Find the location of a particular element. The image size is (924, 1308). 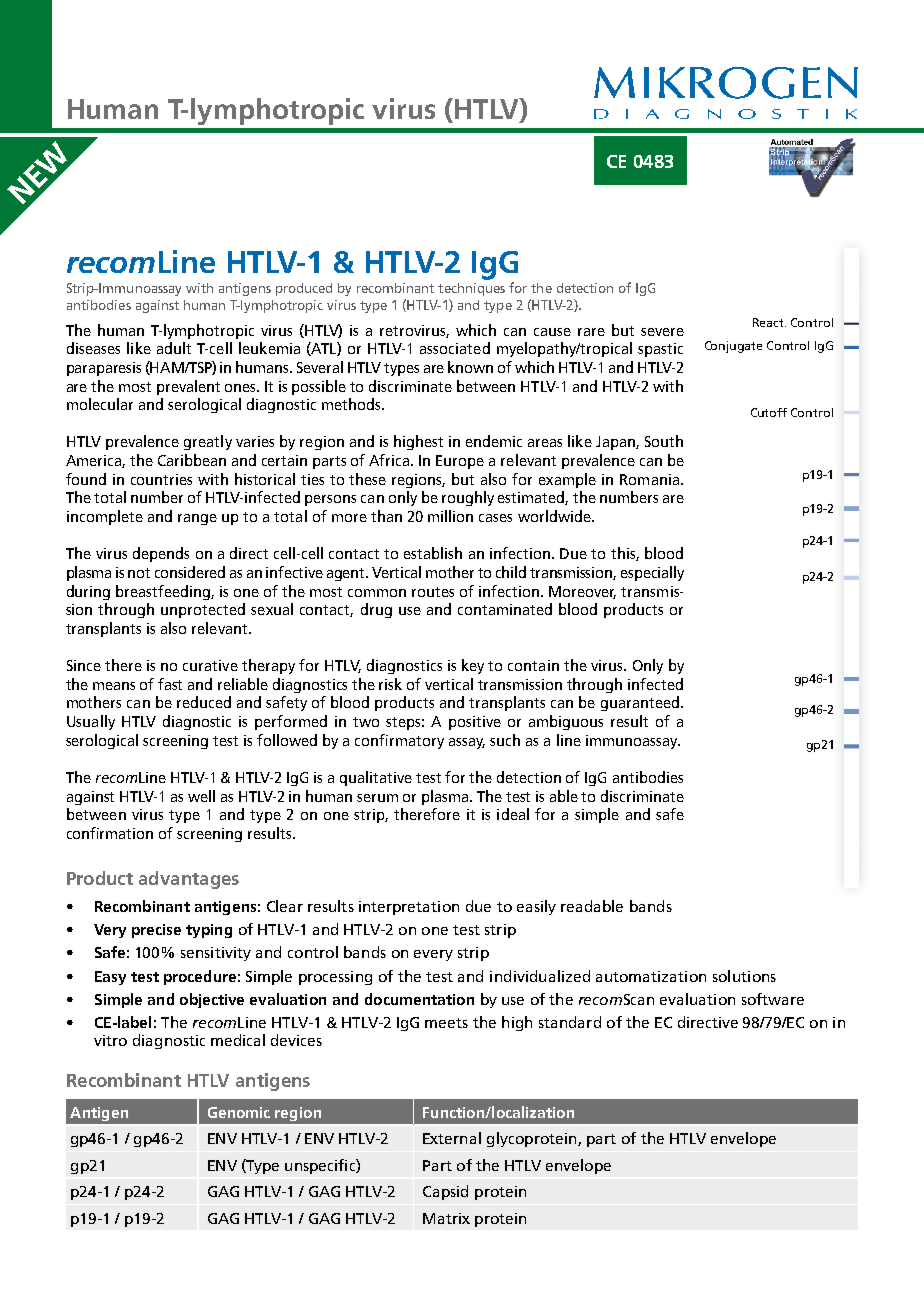

Capsid is located at coordinates (445, 1192).
